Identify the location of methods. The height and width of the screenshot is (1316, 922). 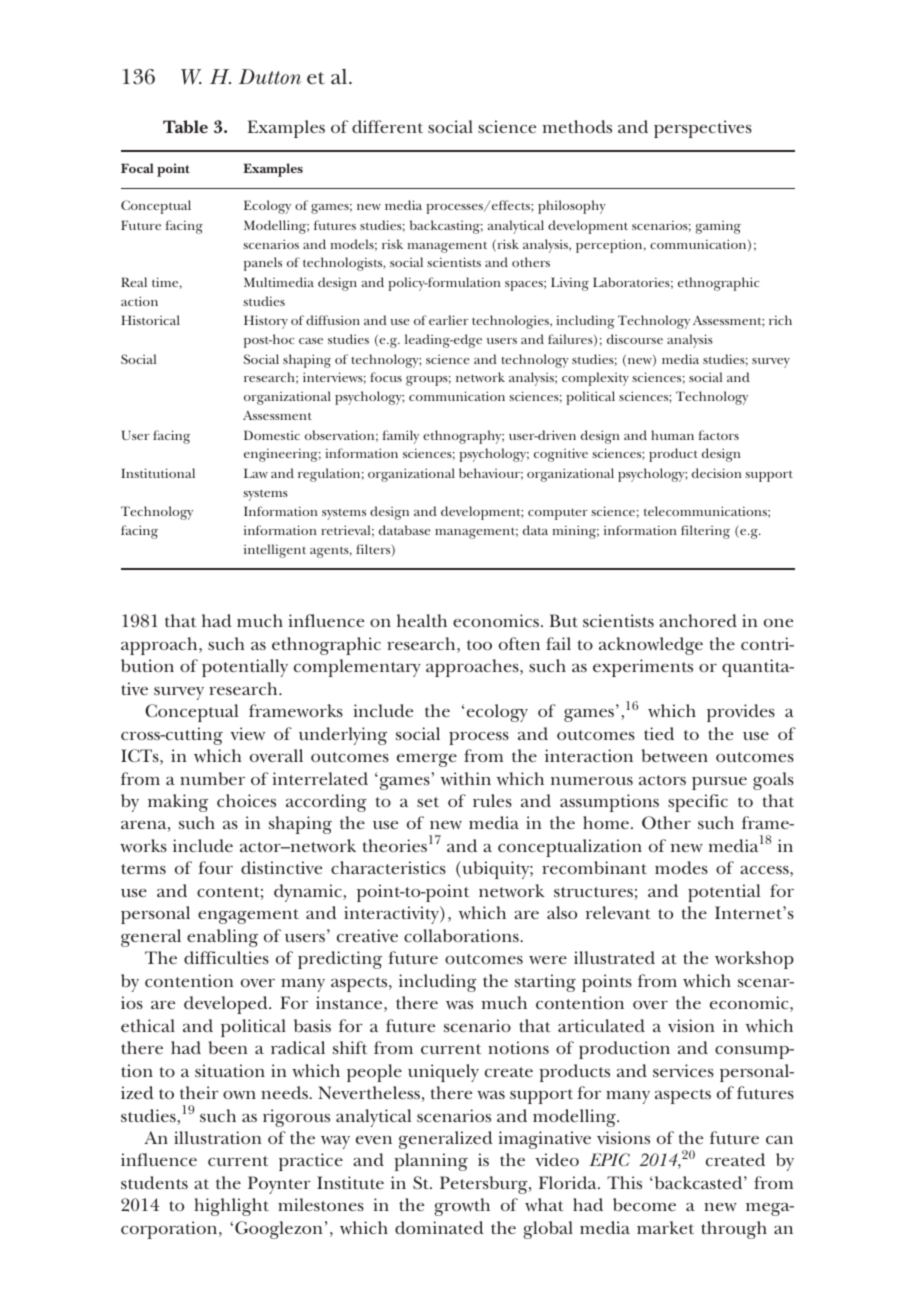
(577, 126).
